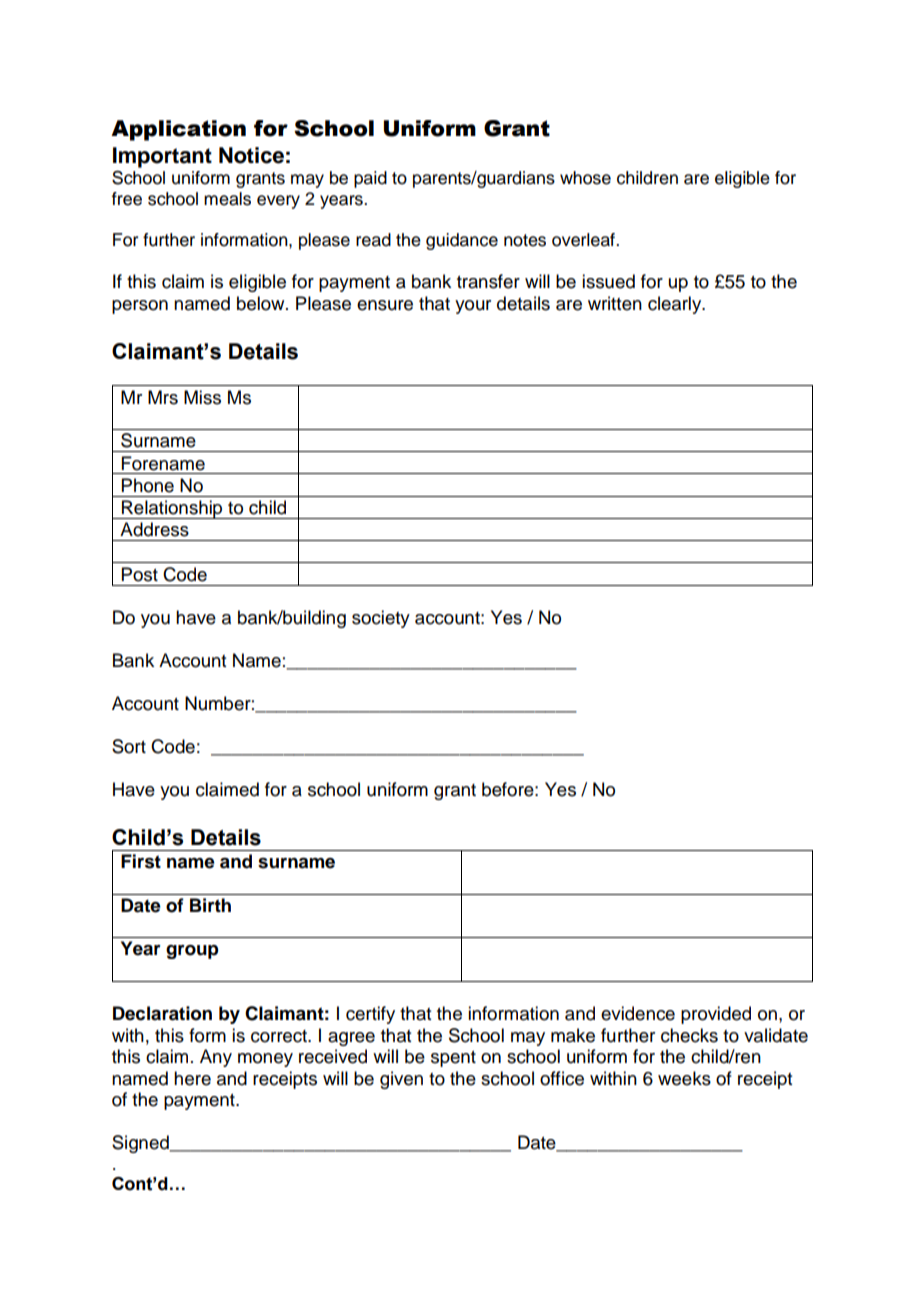 The height and width of the screenshot is (1308, 924). What do you see at coordinates (370, 1015) in the screenshot?
I see `certify` at bounding box center [370, 1015].
